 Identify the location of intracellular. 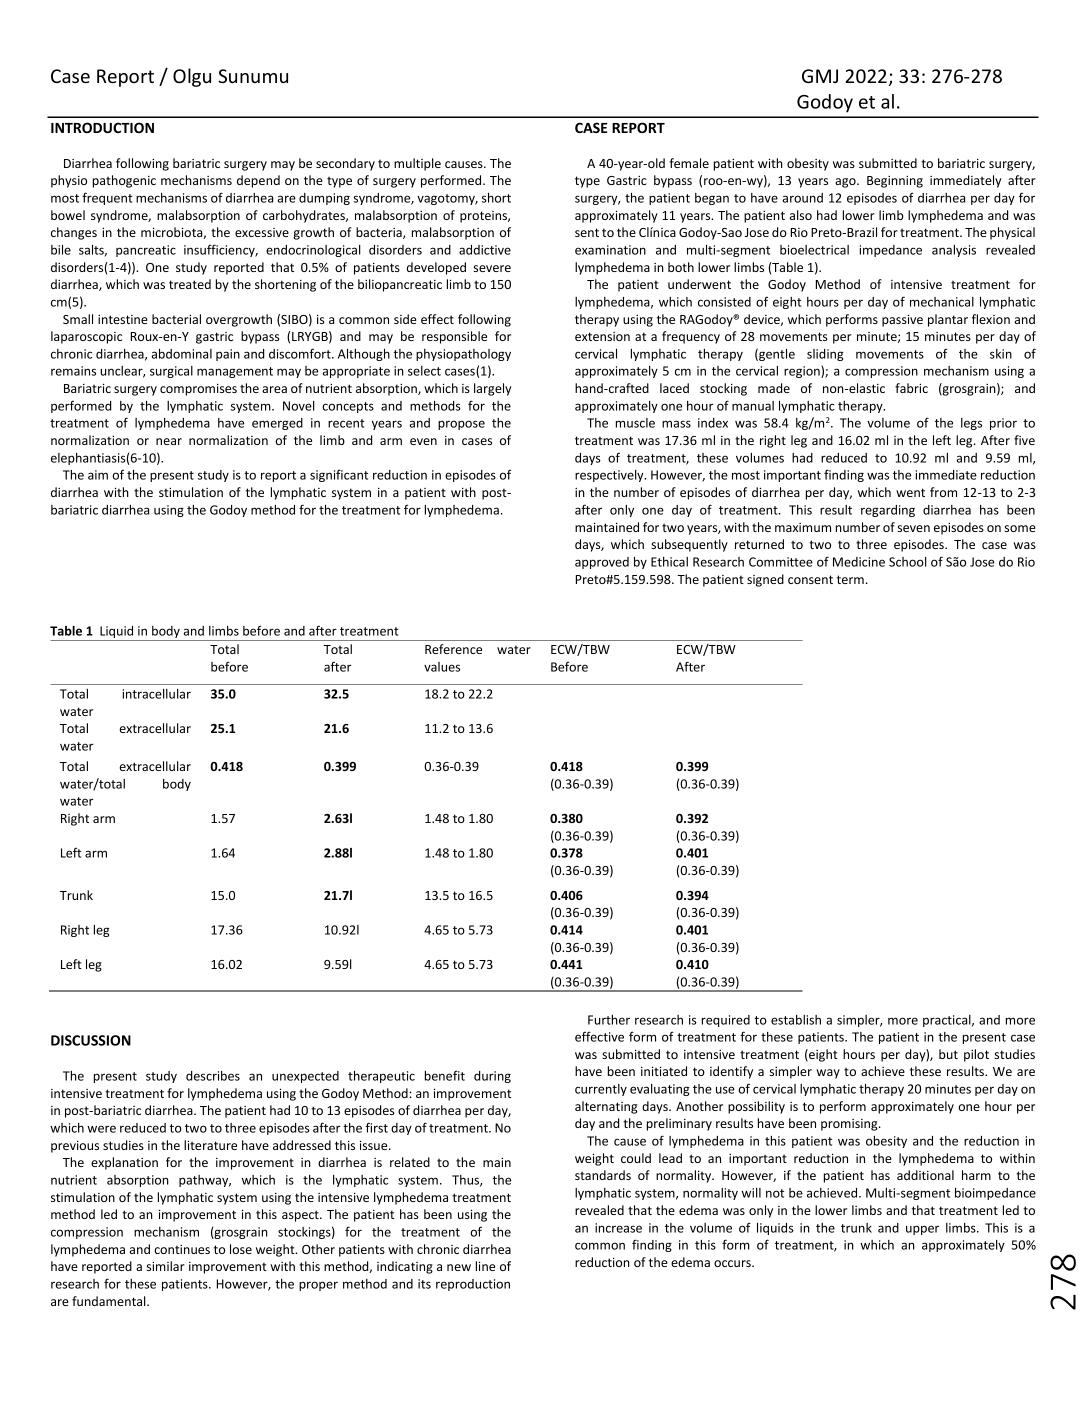
(157, 694).
